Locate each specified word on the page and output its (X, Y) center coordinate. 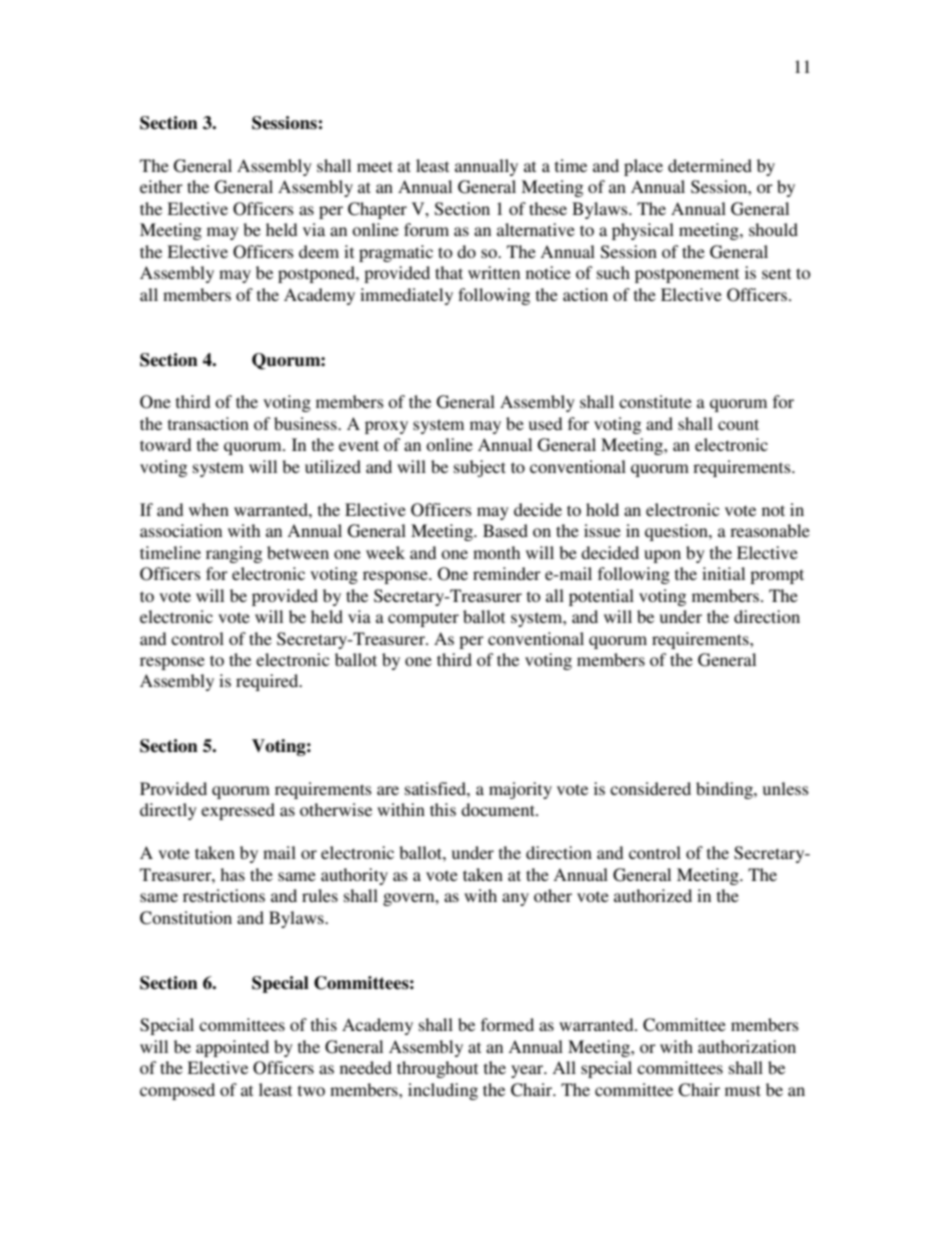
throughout (437, 1069)
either (161, 186)
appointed (232, 1048)
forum (426, 229)
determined (710, 165)
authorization (747, 1046)
